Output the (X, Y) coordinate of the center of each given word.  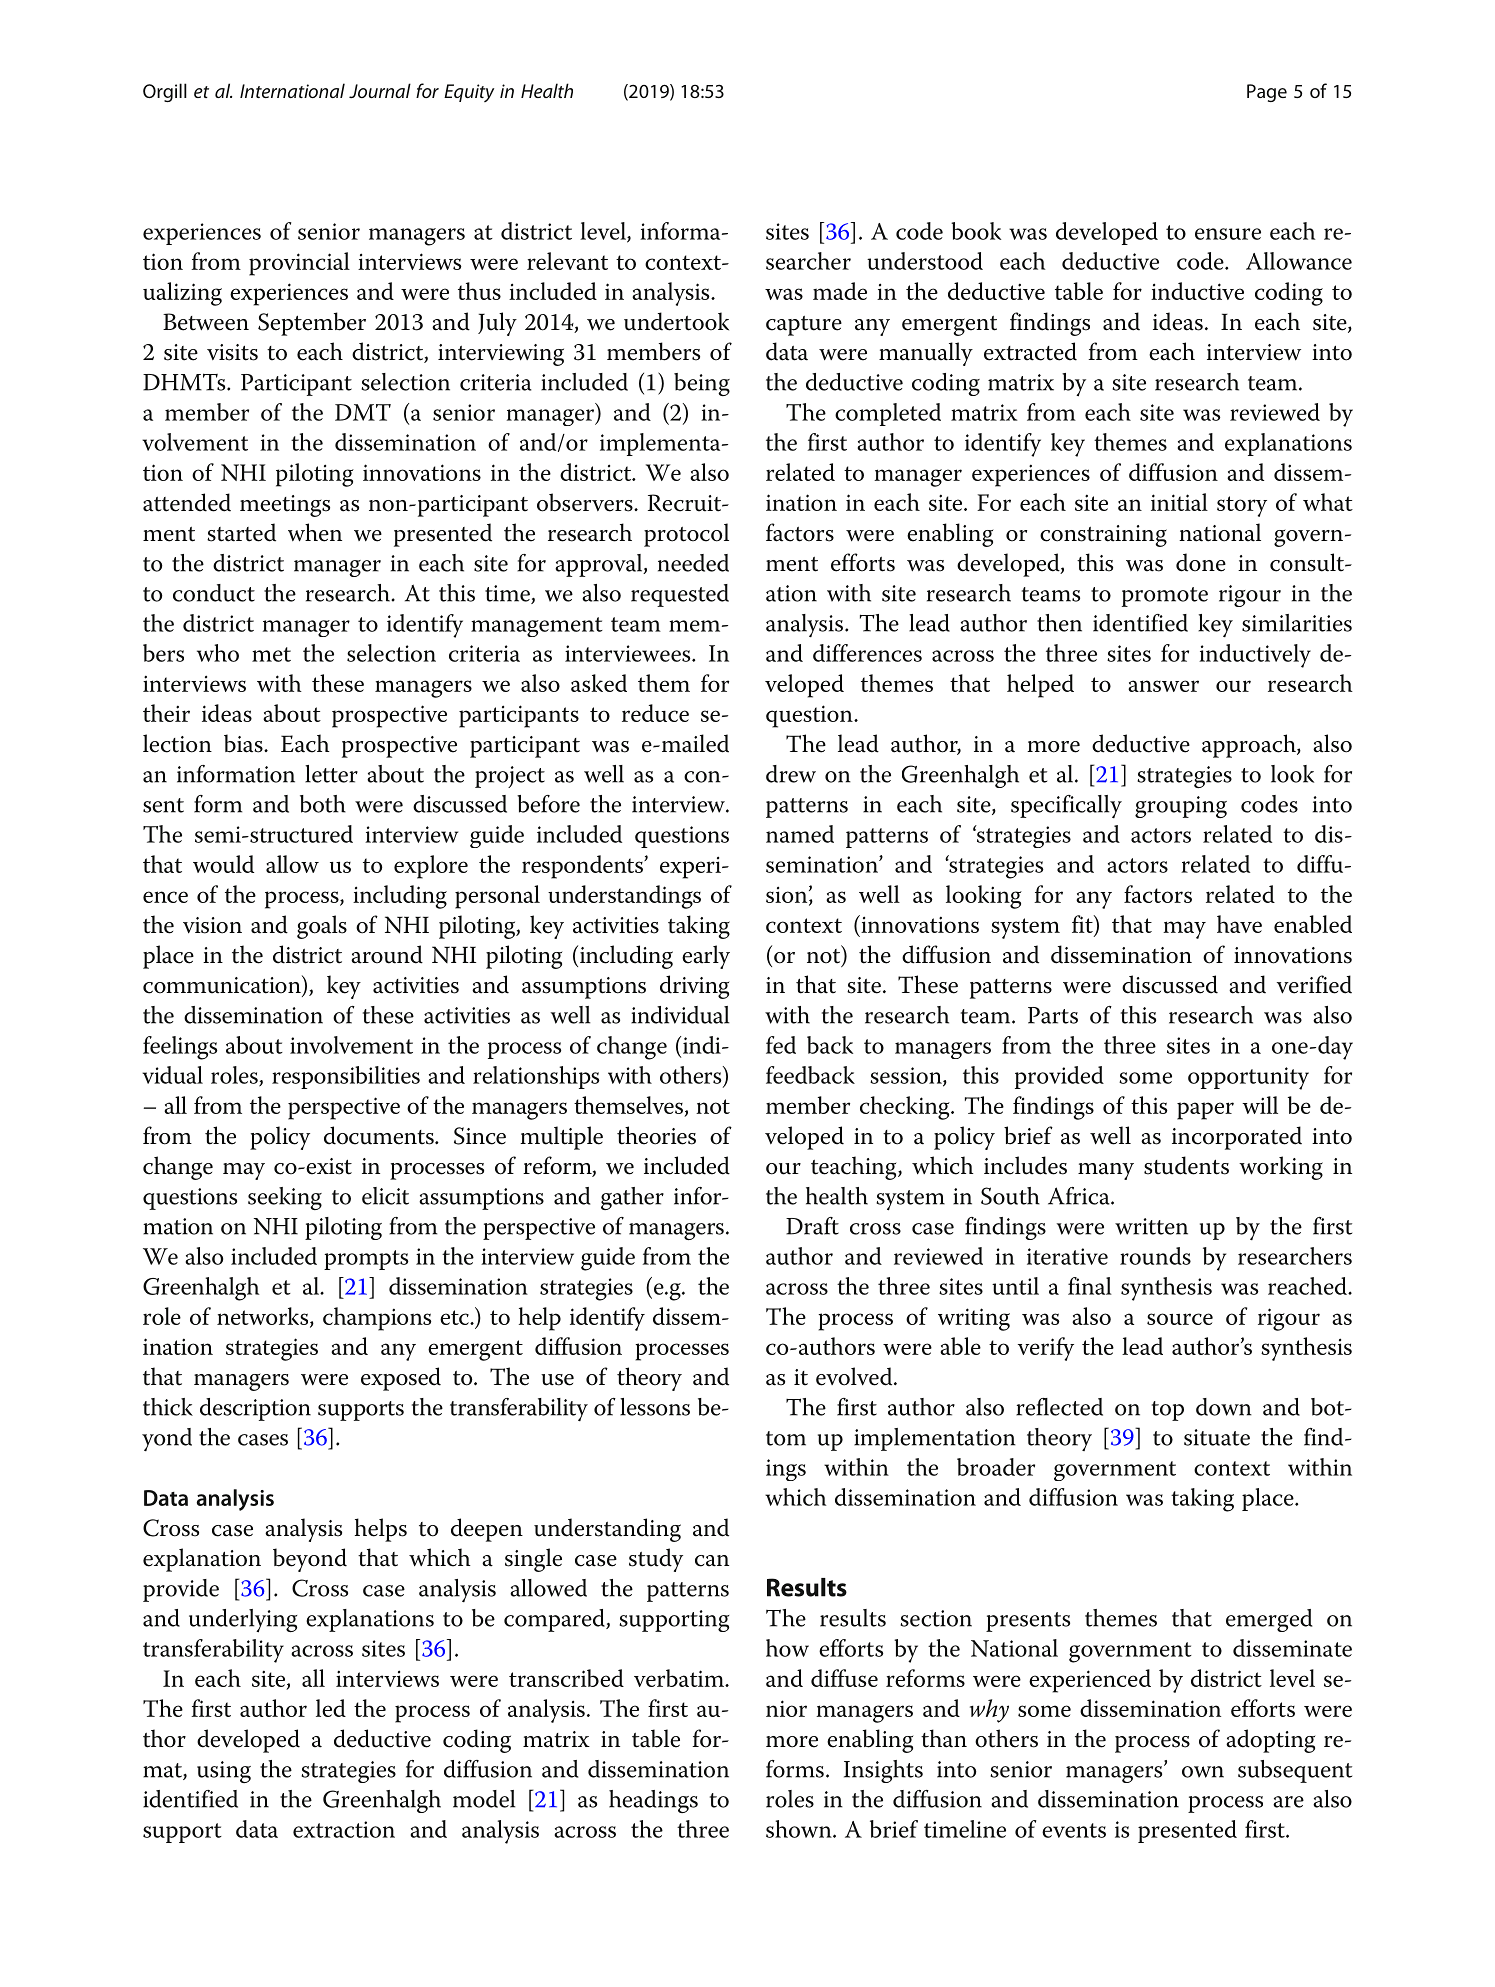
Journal (380, 90)
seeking (285, 1198)
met (271, 654)
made (840, 291)
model (484, 1799)
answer (1163, 686)
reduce (655, 713)
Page (1267, 93)
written (1151, 1226)
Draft (812, 1226)
